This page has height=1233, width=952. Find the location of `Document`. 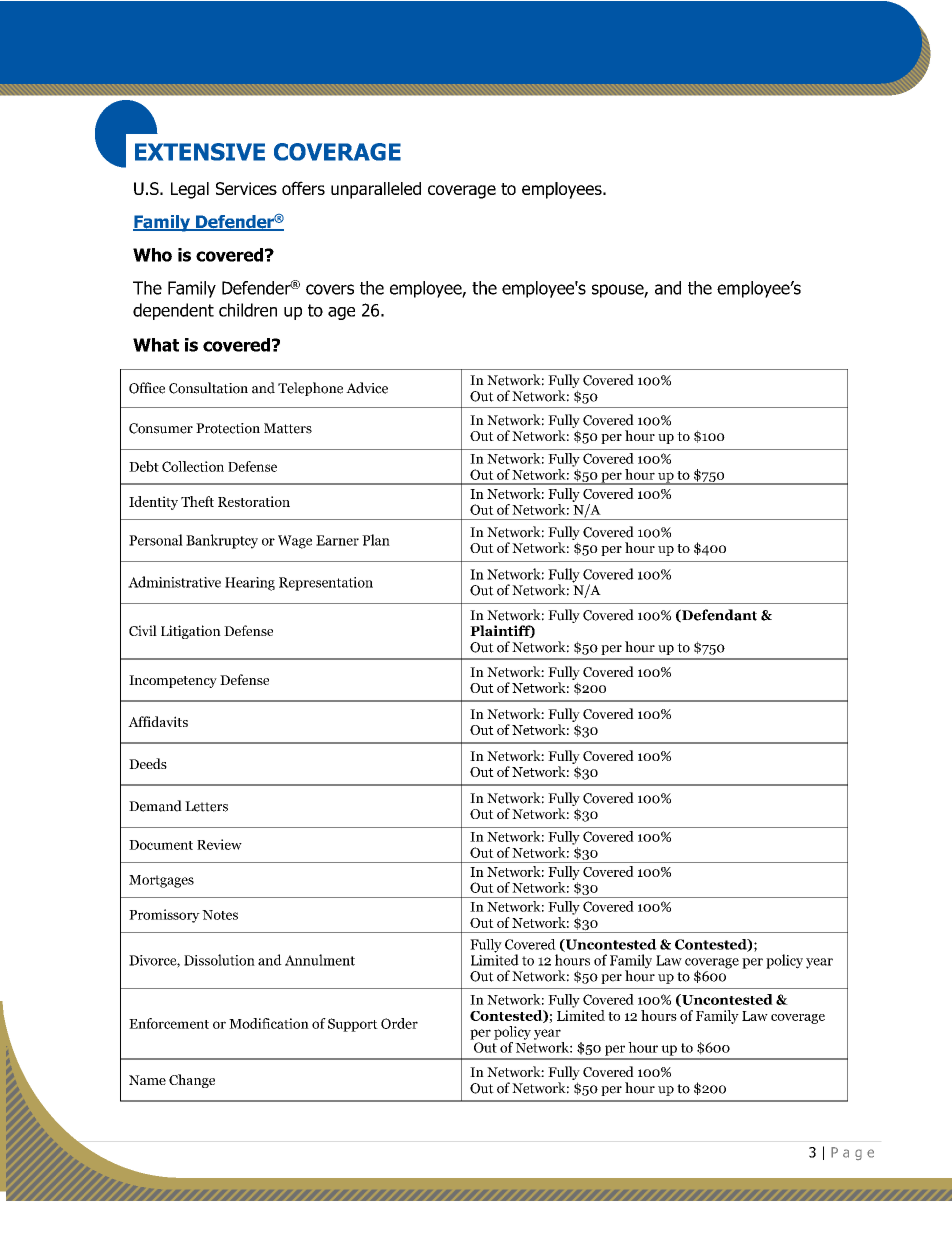

Document is located at coordinates (161, 845).
